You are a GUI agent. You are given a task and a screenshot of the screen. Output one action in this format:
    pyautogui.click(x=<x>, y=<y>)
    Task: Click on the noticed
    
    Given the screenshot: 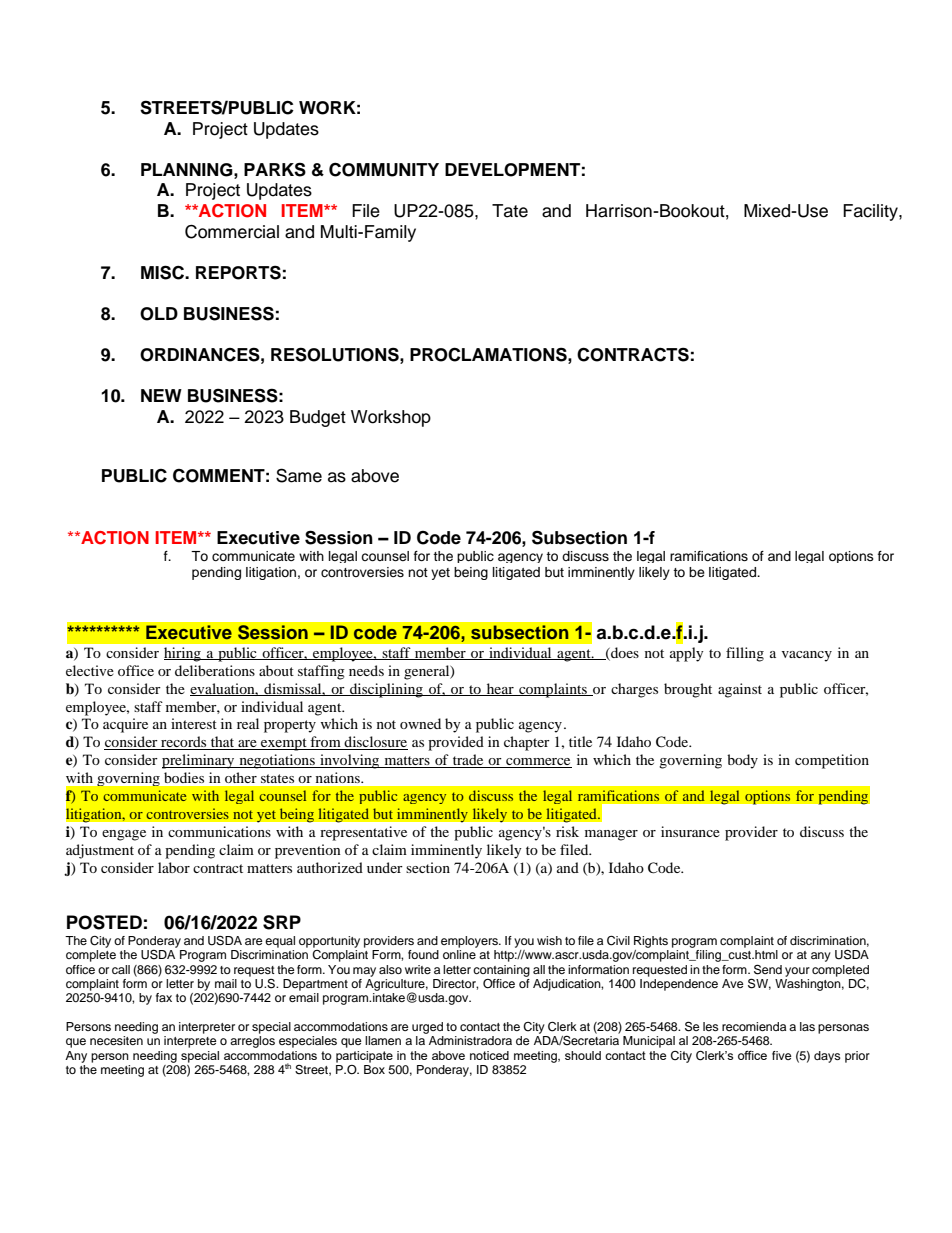 What is the action you would take?
    pyautogui.click(x=489, y=1055)
